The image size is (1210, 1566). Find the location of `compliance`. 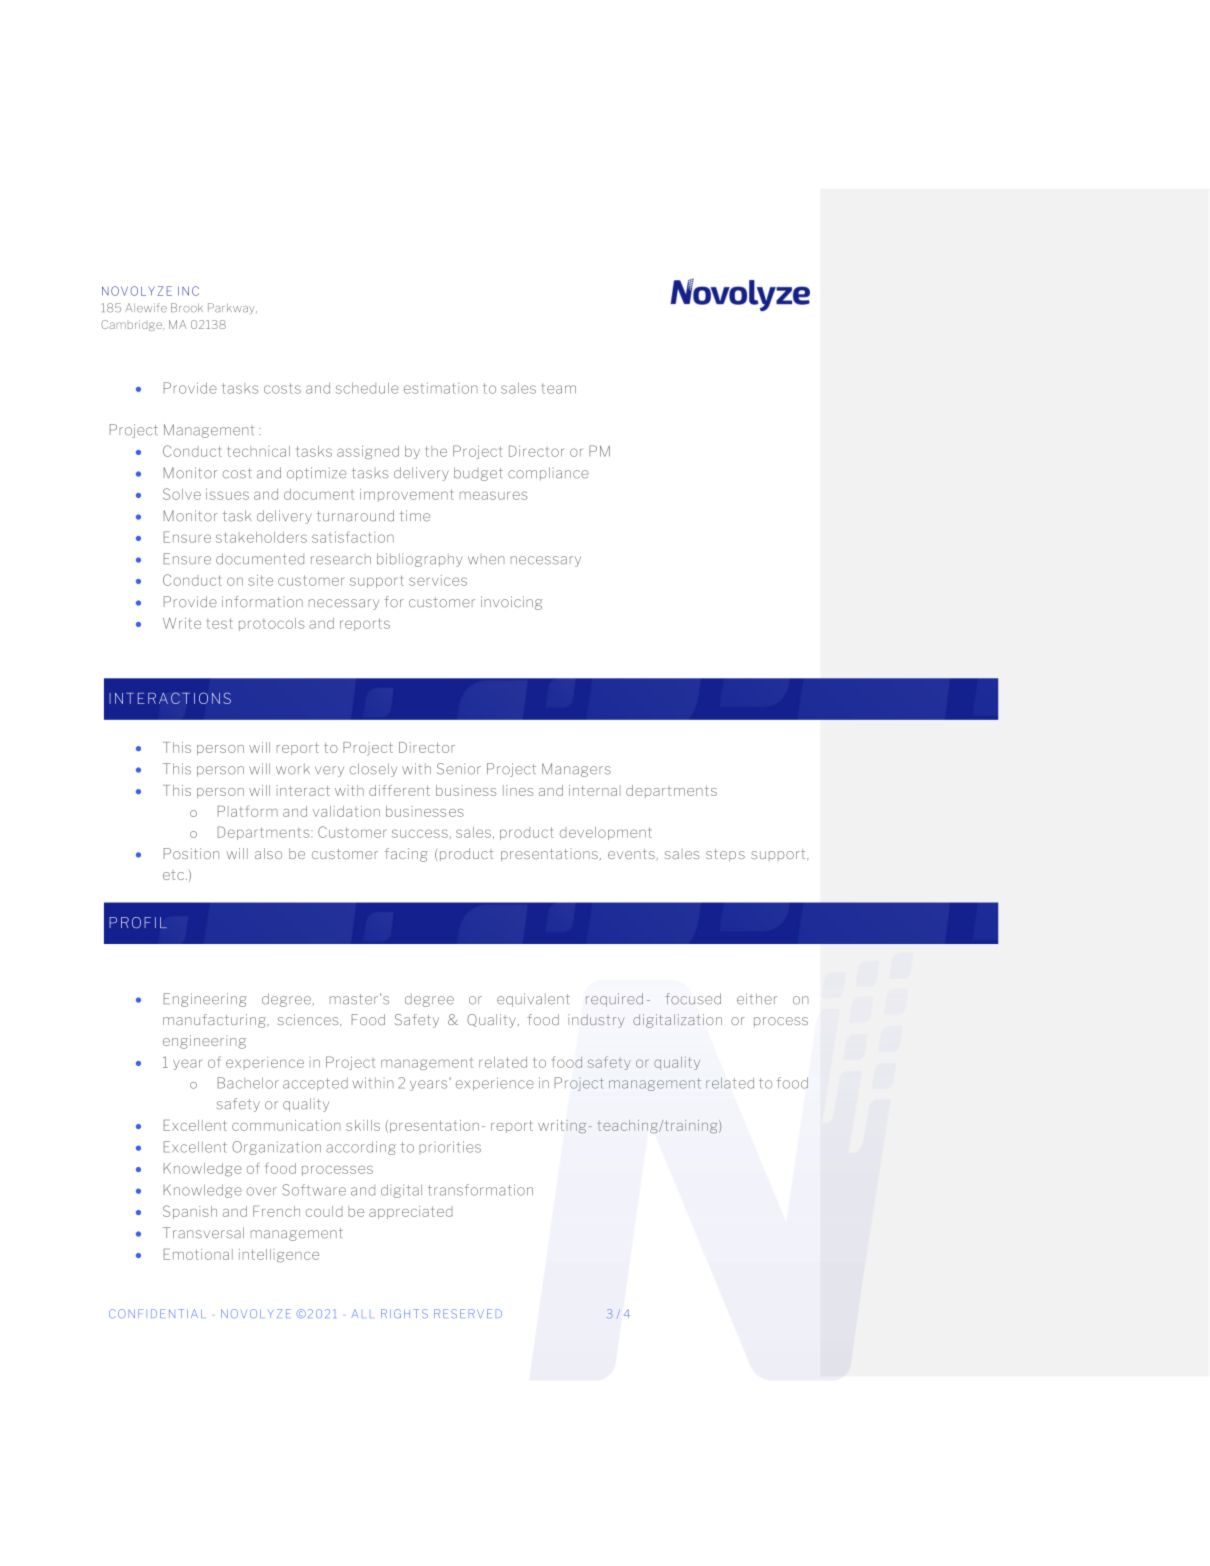

compliance is located at coordinates (548, 473).
